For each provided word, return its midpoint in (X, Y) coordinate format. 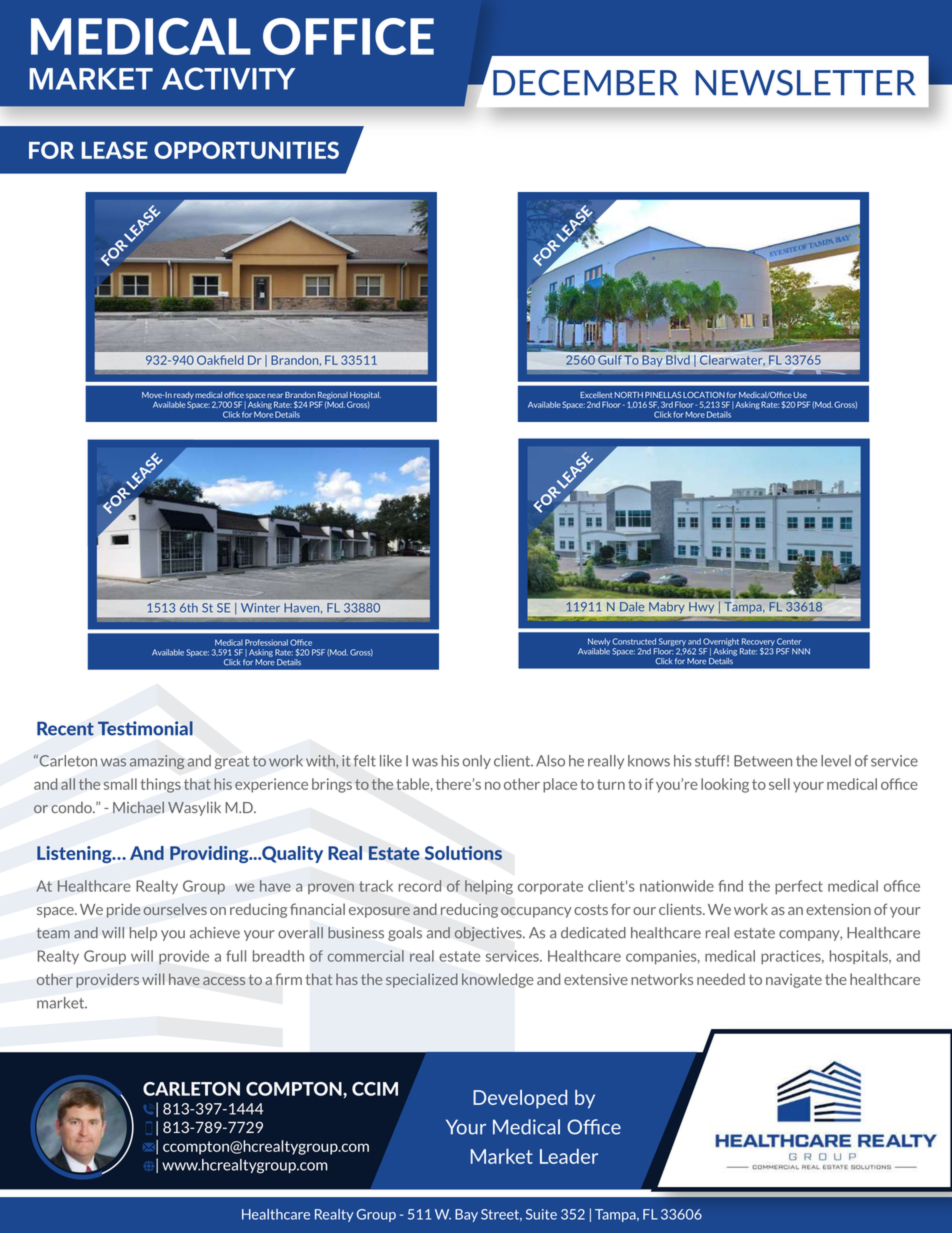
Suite (541, 1214)
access (224, 981)
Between (763, 761)
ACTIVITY (228, 78)
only (476, 762)
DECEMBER (585, 83)
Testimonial (145, 728)
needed (721, 979)
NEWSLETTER (806, 83)
